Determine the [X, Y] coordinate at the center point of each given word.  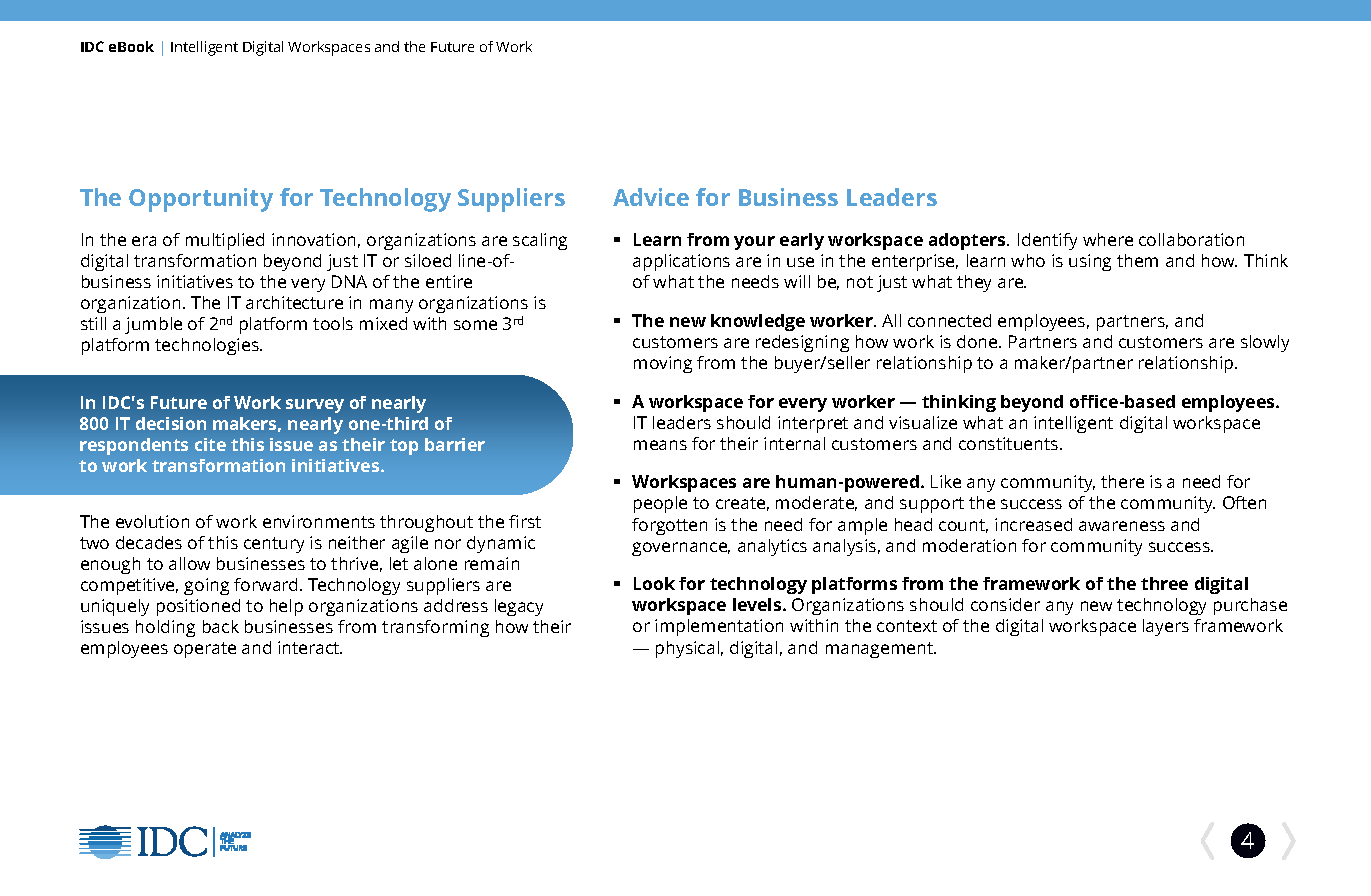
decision [171, 423]
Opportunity [201, 200]
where [1108, 239]
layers [1166, 627]
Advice [651, 197]
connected [949, 320]
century [274, 545]
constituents [1010, 443]
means [660, 445]
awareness [1122, 526]
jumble [153, 325]
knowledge [758, 322]
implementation [719, 627]
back [221, 626]
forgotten [669, 526]
